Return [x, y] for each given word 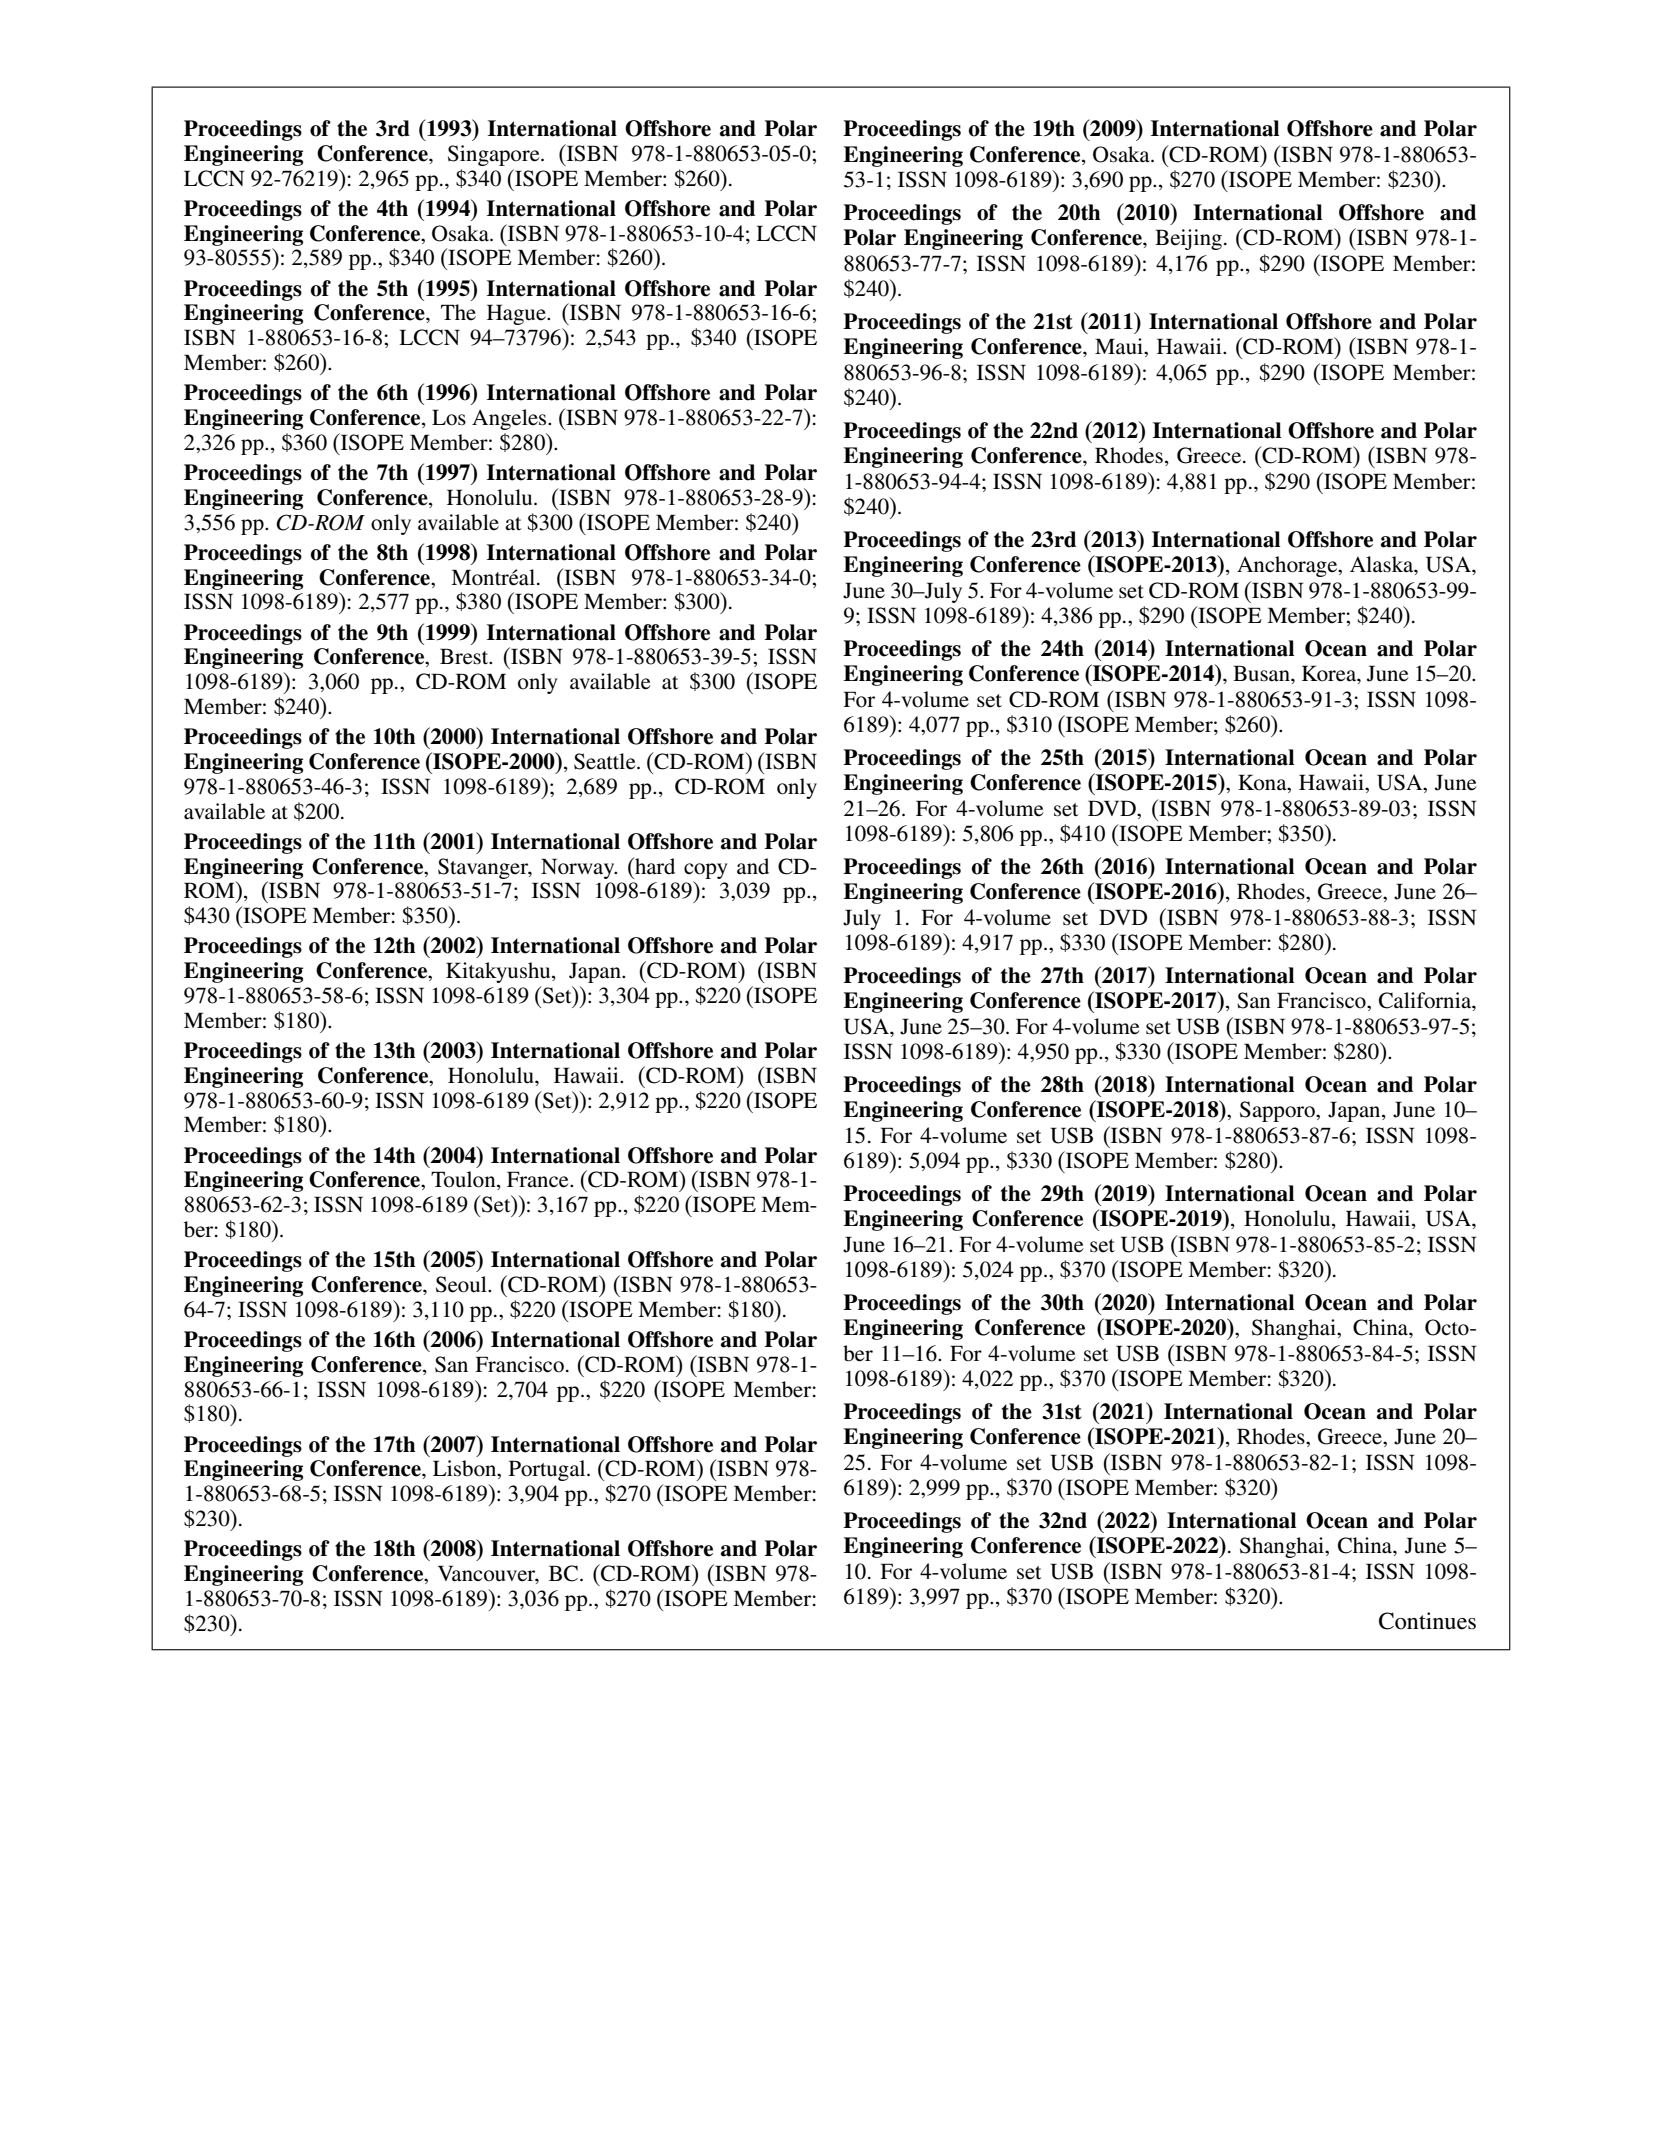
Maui [1120, 346]
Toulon [464, 1180]
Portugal [548, 1470]
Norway [579, 868]
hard [654, 866]
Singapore [495, 155]
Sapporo [1278, 1111]
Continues [1427, 1621]
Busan [1262, 673]
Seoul [462, 1284]
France [539, 1179]
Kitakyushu [499, 972]
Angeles [510, 419]
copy [706, 871]
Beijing [1188, 239]
